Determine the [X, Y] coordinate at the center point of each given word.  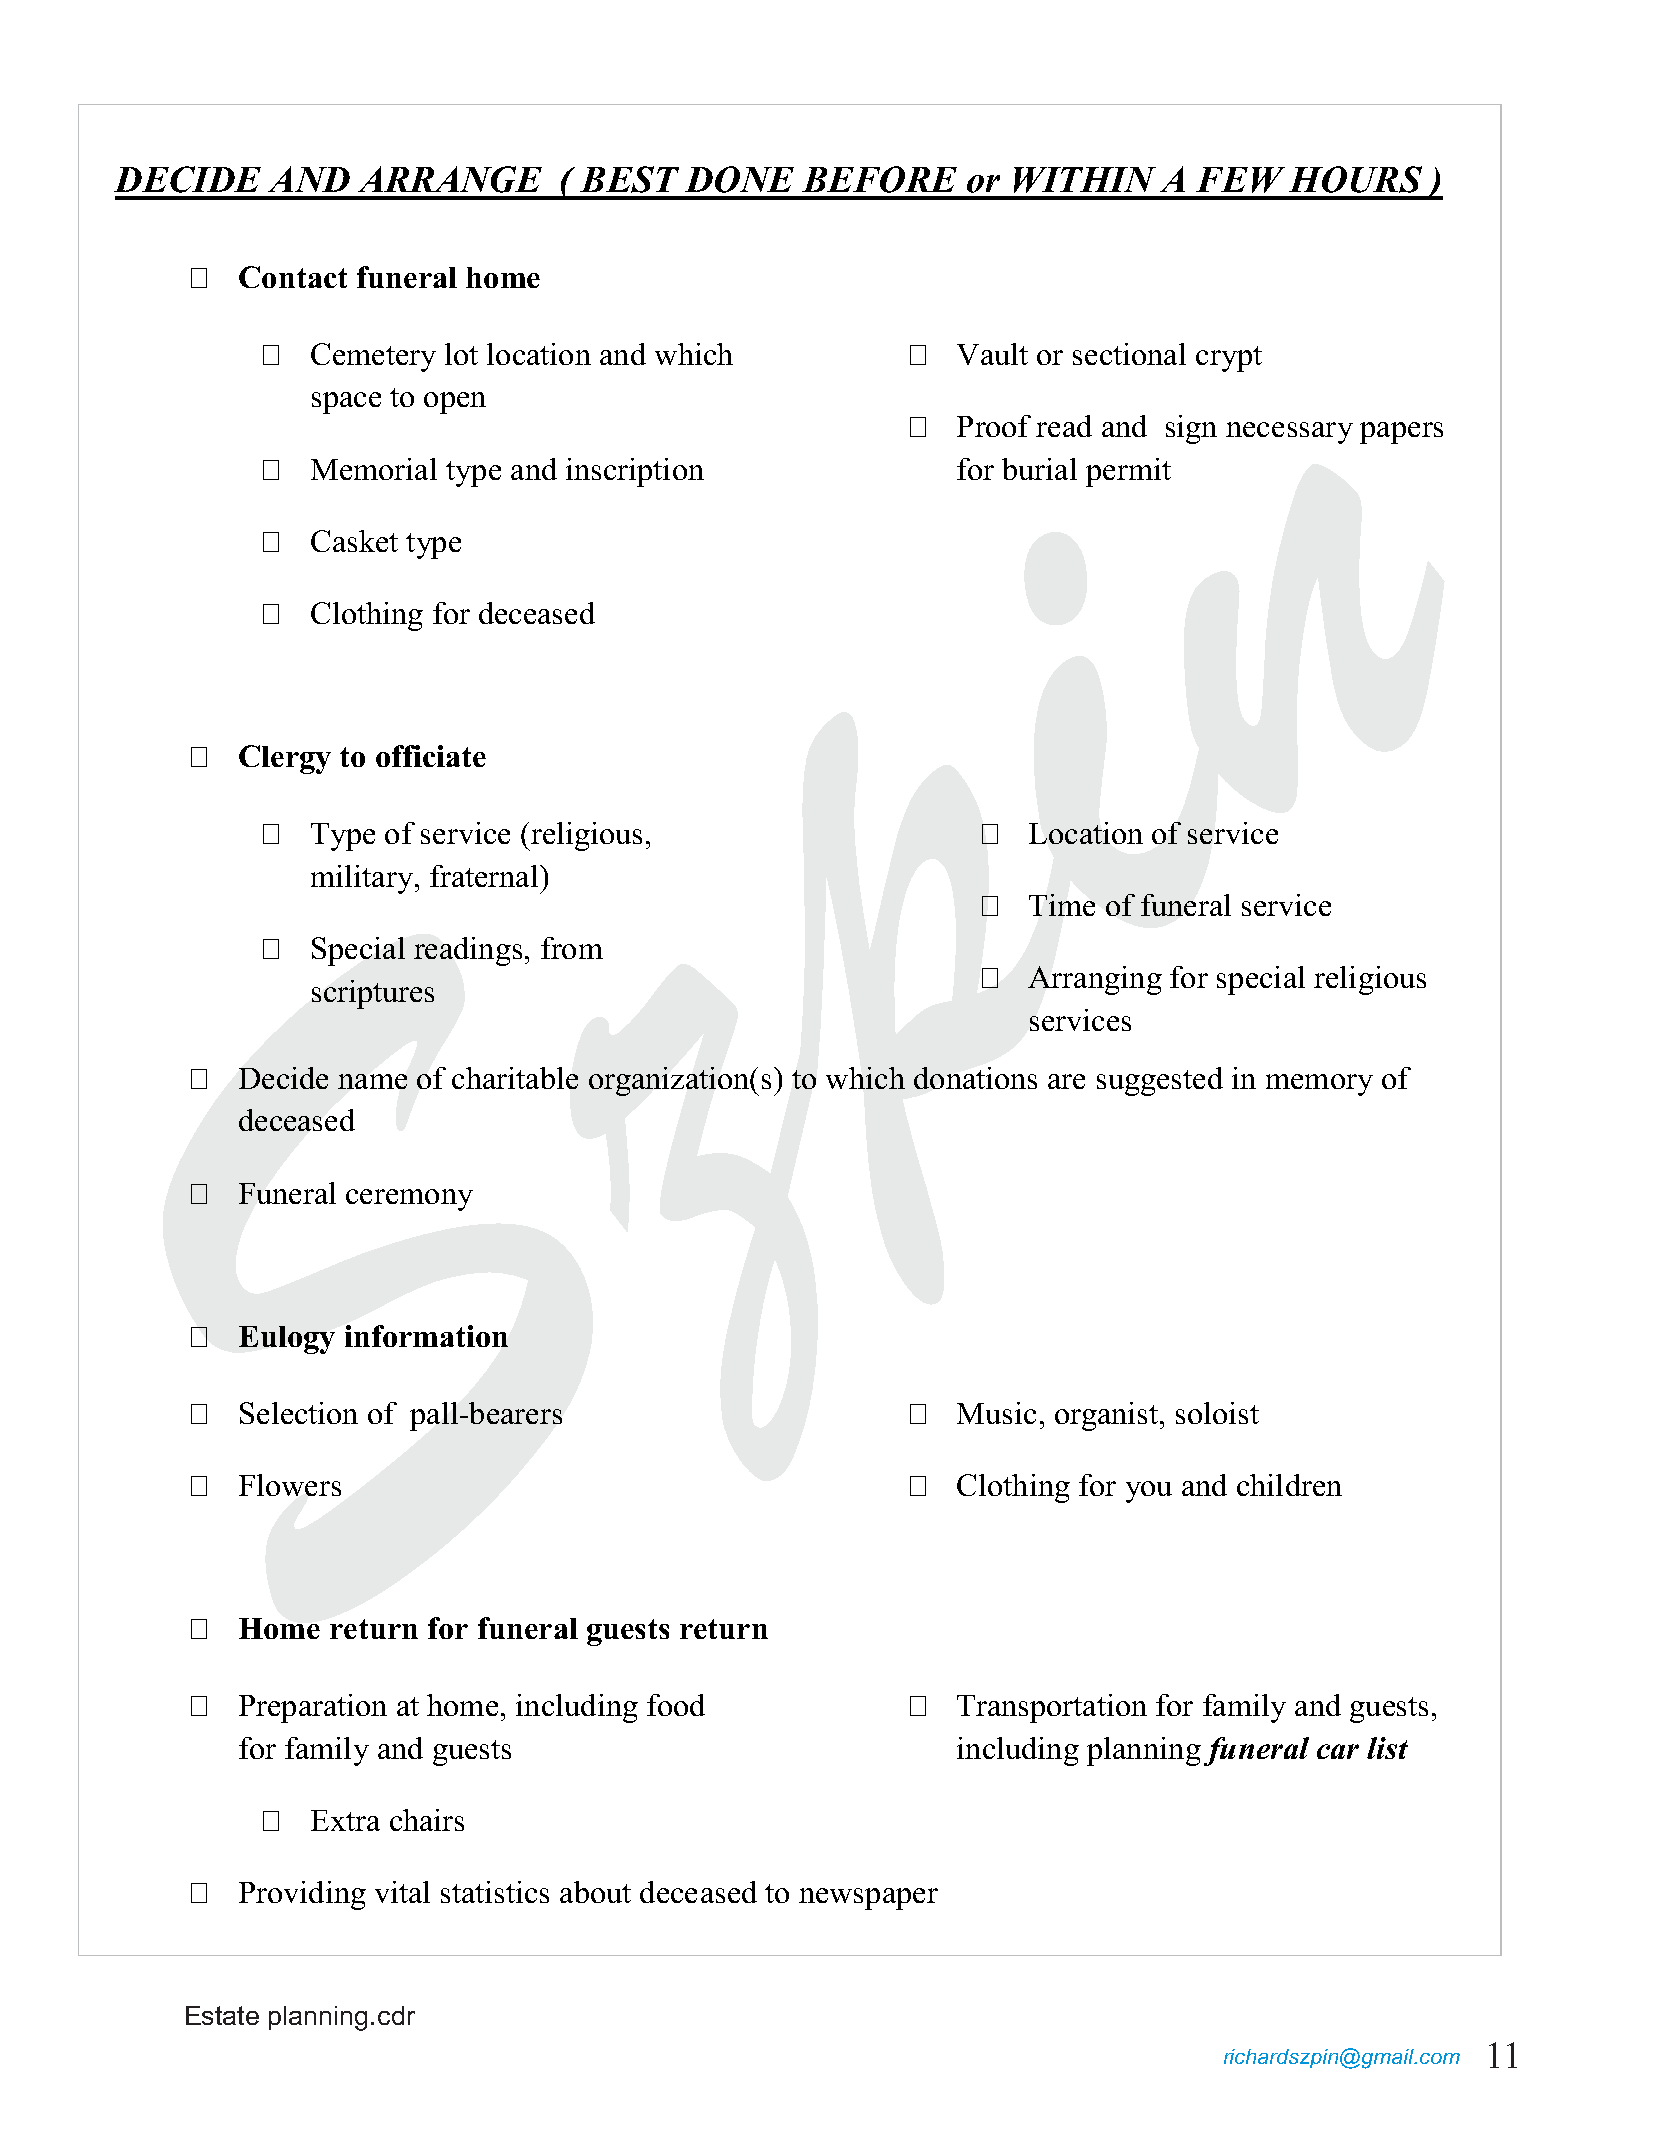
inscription [635, 472]
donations [975, 1078]
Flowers [290, 1485]
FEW [1240, 180]
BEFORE [879, 179]
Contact [293, 277]
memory [1319, 1085]
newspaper [868, 1899]
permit [1128, 472]
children [1289, 1485]
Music [996, 1413]
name [372, 1081]
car [1338, 1751]
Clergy [285, 759]
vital [402, 1892]
